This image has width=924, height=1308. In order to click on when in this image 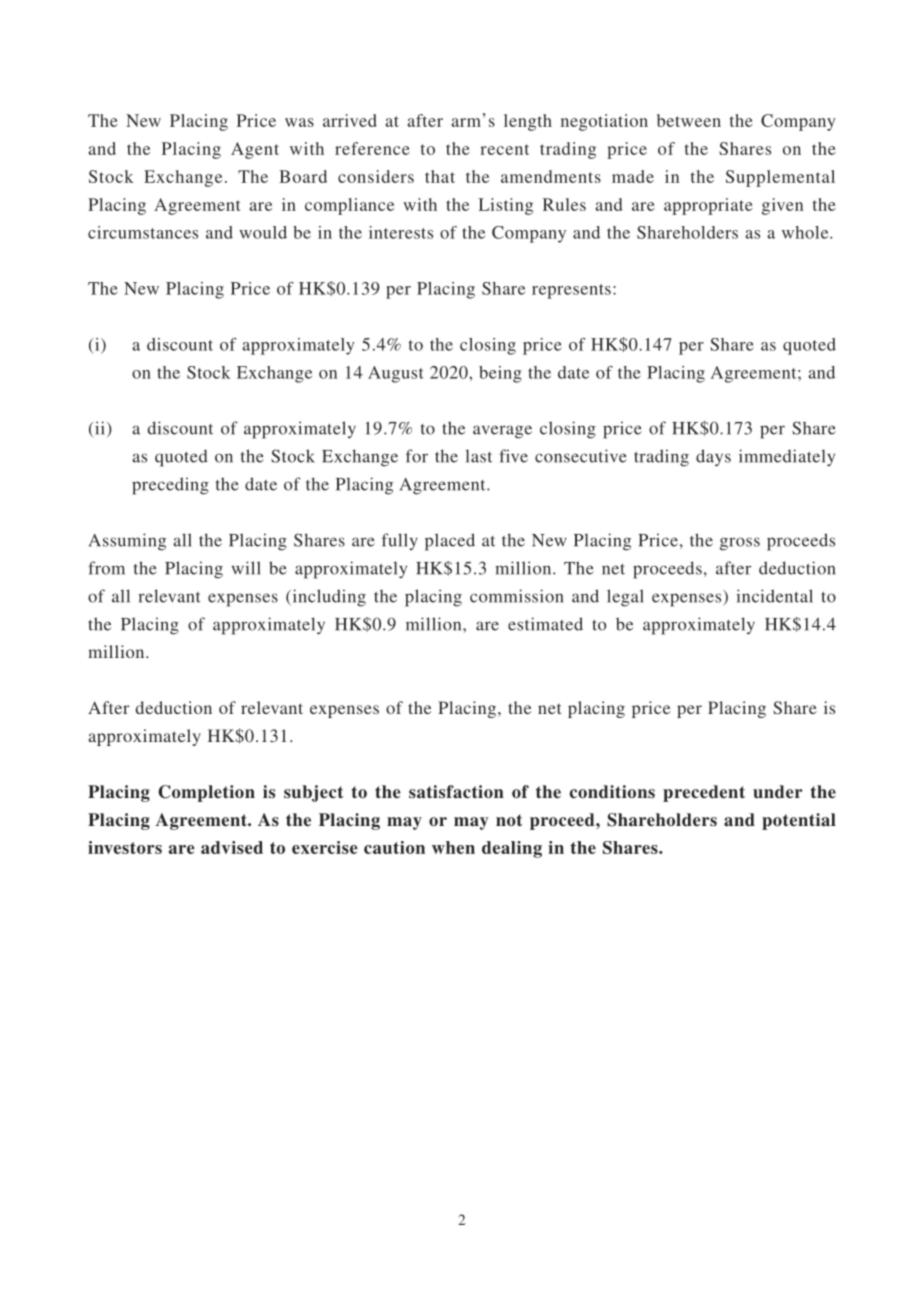, I will do `click(453, 847)`.
